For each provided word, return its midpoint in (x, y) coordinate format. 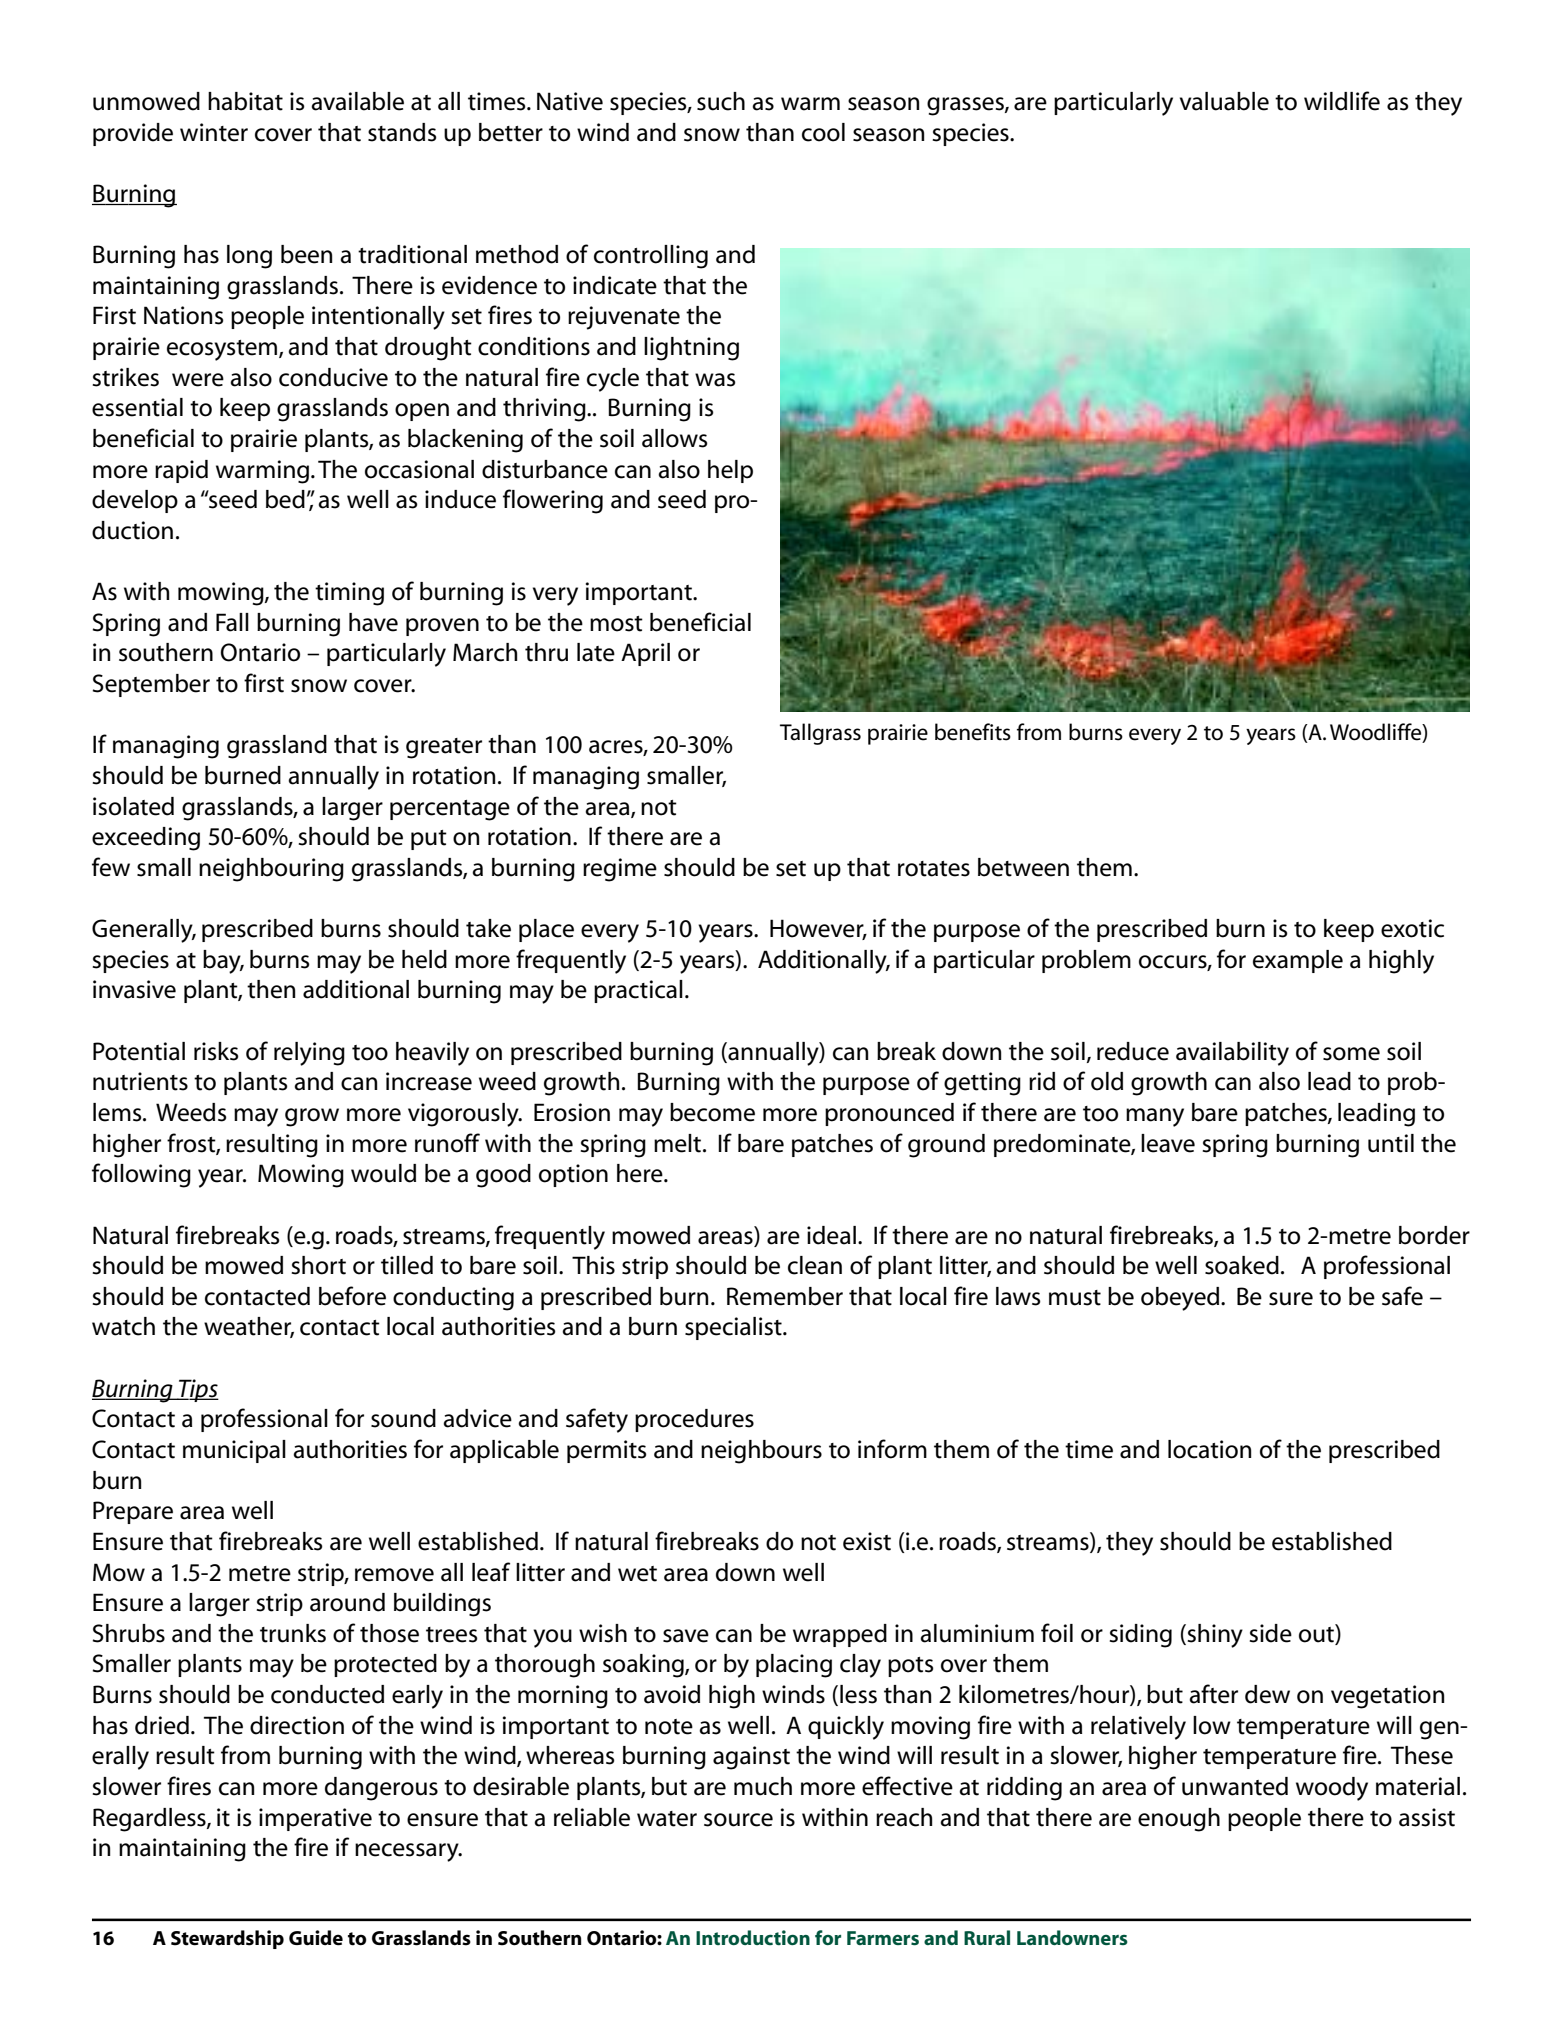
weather (249, 1327)
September (151, 685)
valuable (1224, 101)
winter (214, 132)
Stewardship (227, 1939)
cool (823, 132)
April (645, 654)
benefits (973, 732)
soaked (1242, 1265)
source (738, 1820)
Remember (785, 1296)
